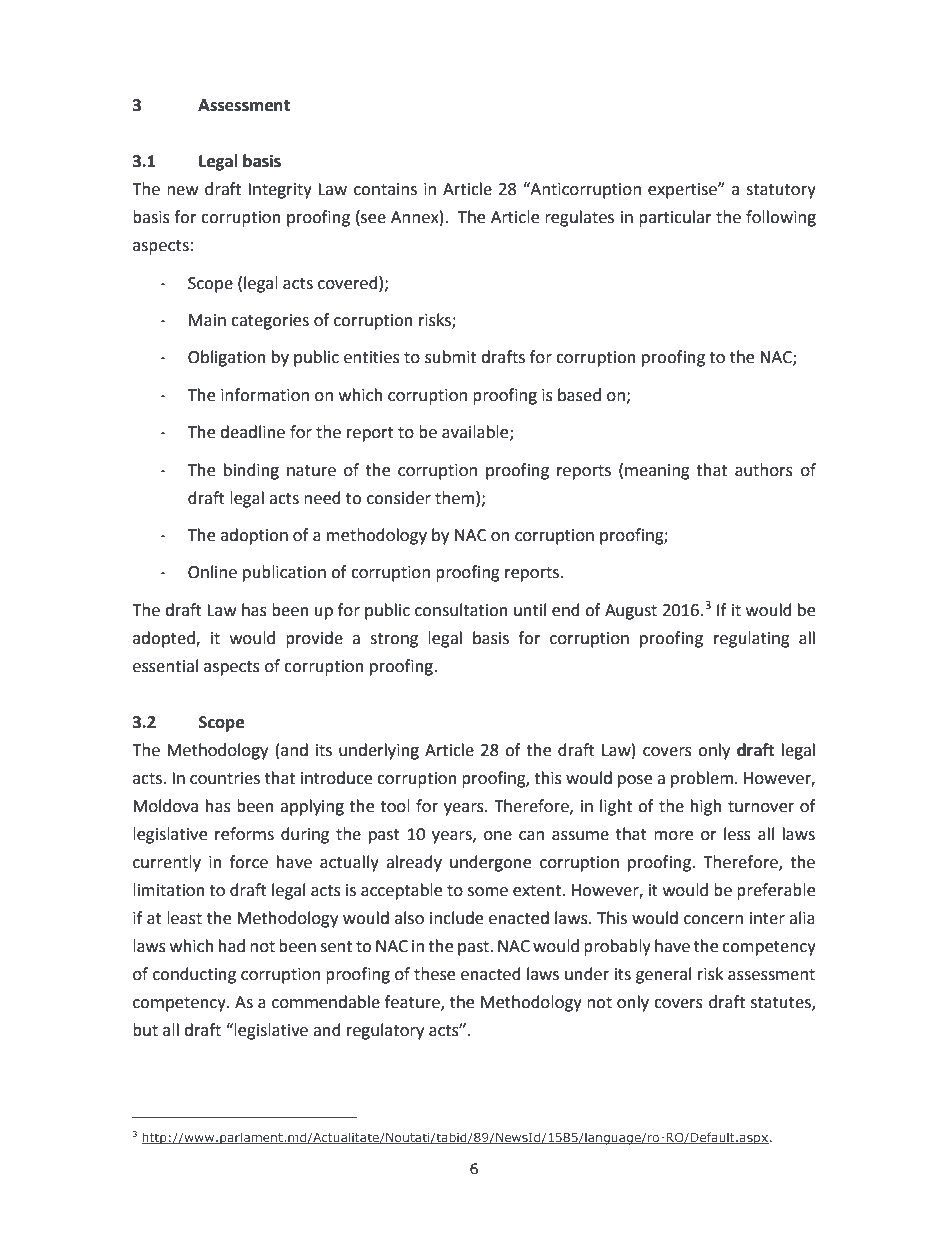 This document has height=1233, width=952. I want to click on reforms, so click(244, 834).
